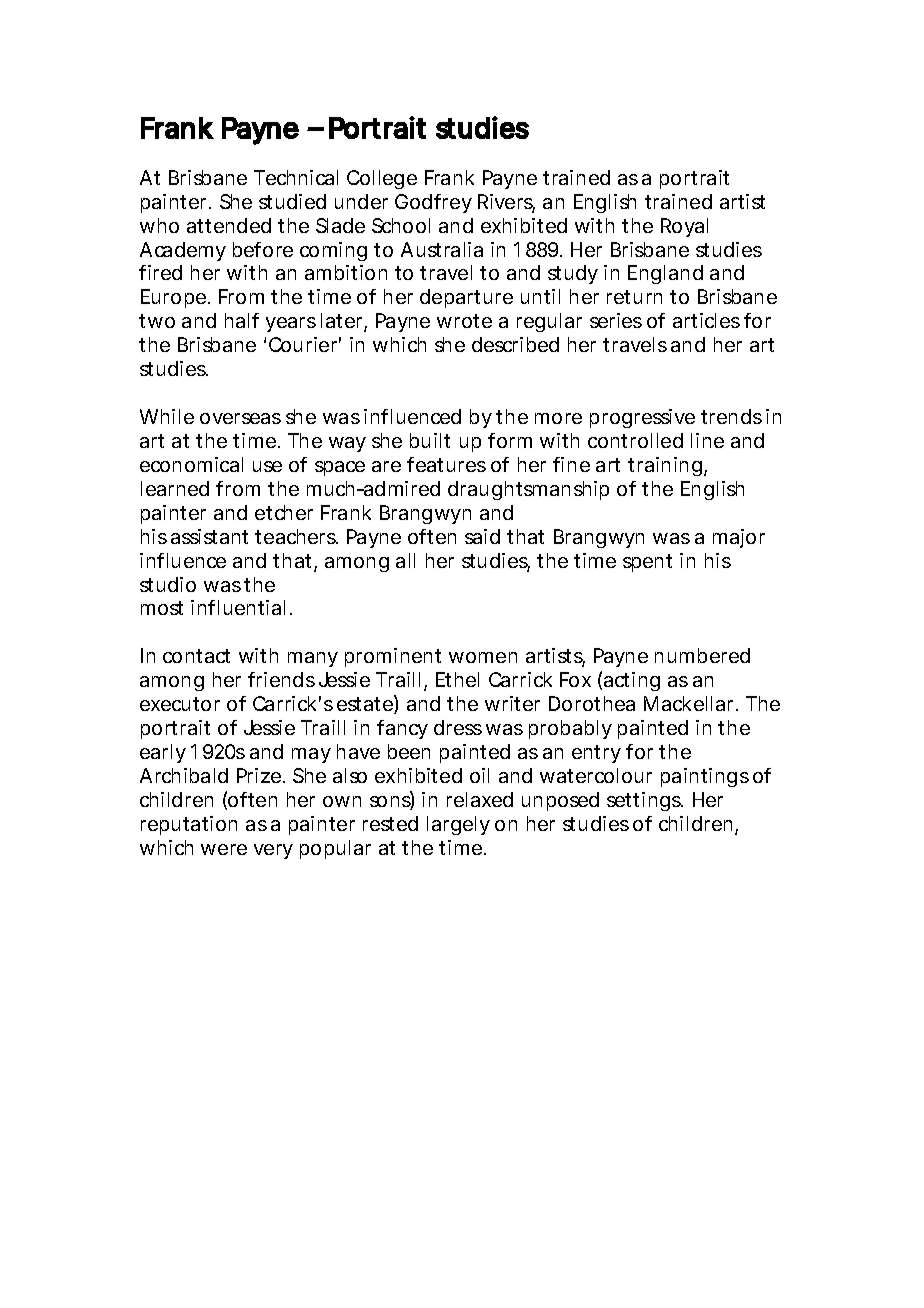  What do you see at coordinates (645, 801) in the document?
I see `settings` at bounding box center [645, 801].
